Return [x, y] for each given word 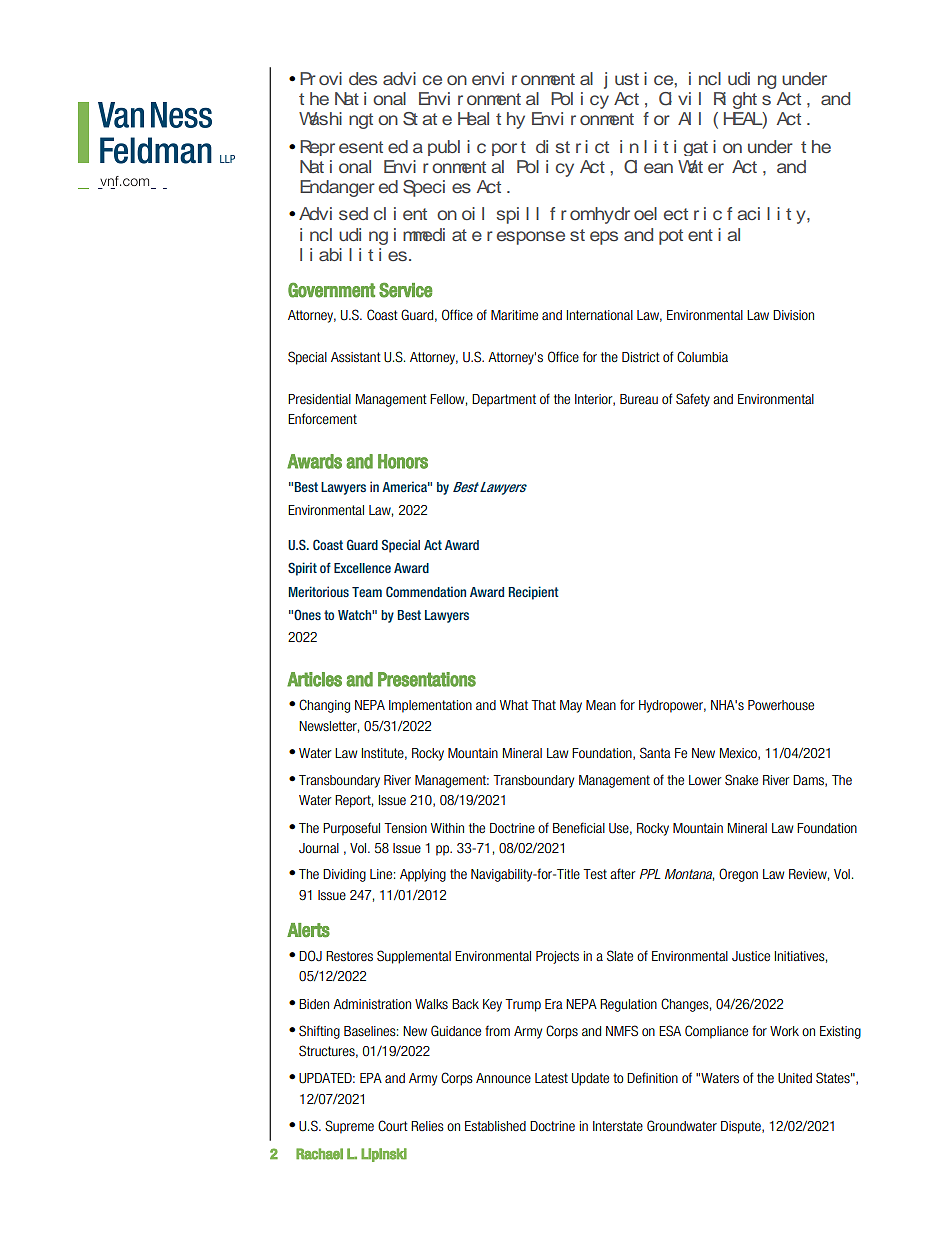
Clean [648, 167]
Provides [338, 78]
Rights [743, 97]
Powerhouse [781, 705]
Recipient [534, 593]
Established [495, 1126]
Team [367, 592]
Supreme [349, 1127]
